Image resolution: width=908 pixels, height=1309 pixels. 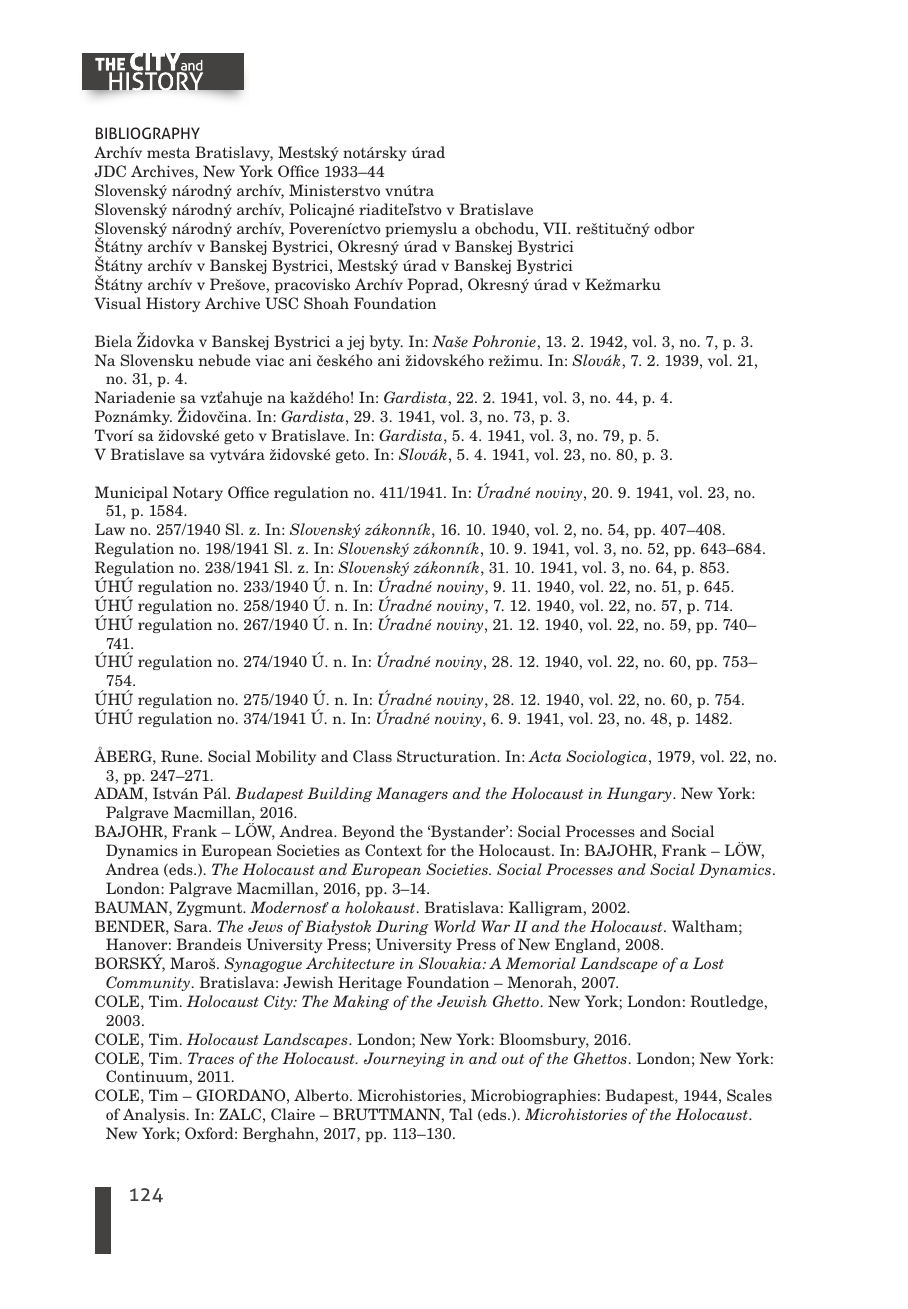 What do you see at coordinates (405, 1059) in the screenshot?
I see `Journeying` at bounding box center [405, 1059].
